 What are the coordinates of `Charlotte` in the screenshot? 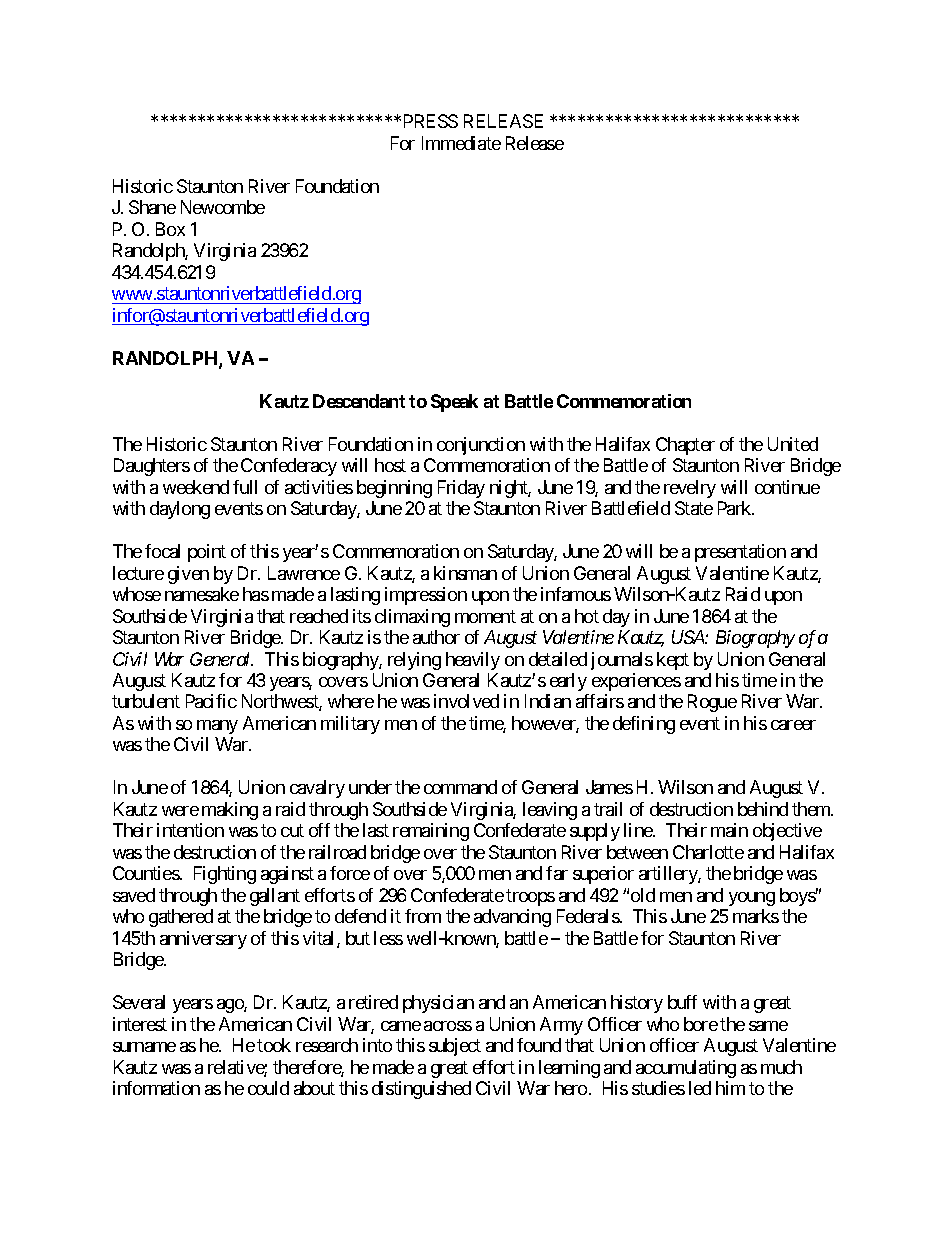 It's located at (708, 852).
